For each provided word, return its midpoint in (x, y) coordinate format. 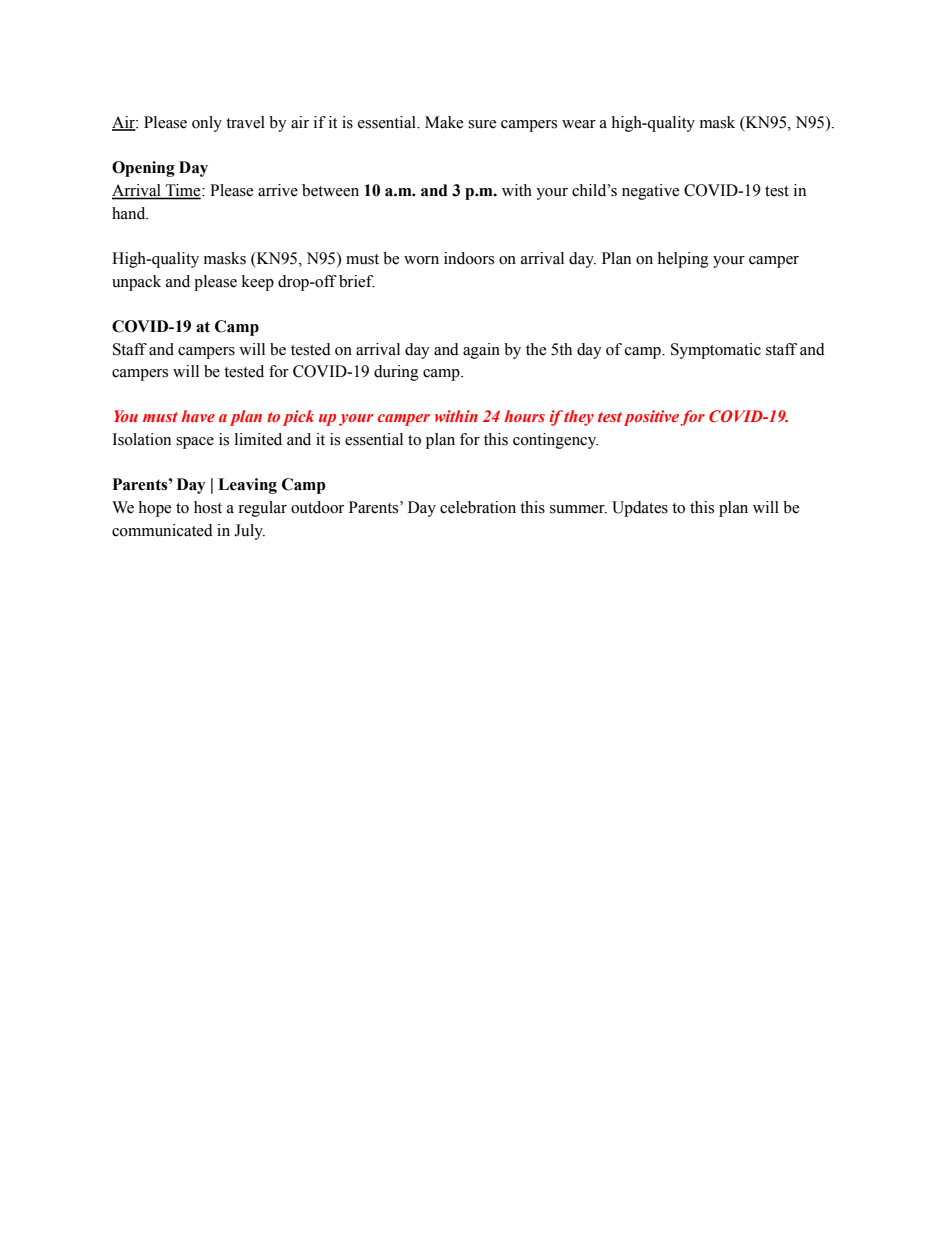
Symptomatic (716, 351)
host (208, 507)
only (207, 124)
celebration (478, 507)
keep (258, 283)
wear (579, 124)
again (481, 351)
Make (444, 122)
